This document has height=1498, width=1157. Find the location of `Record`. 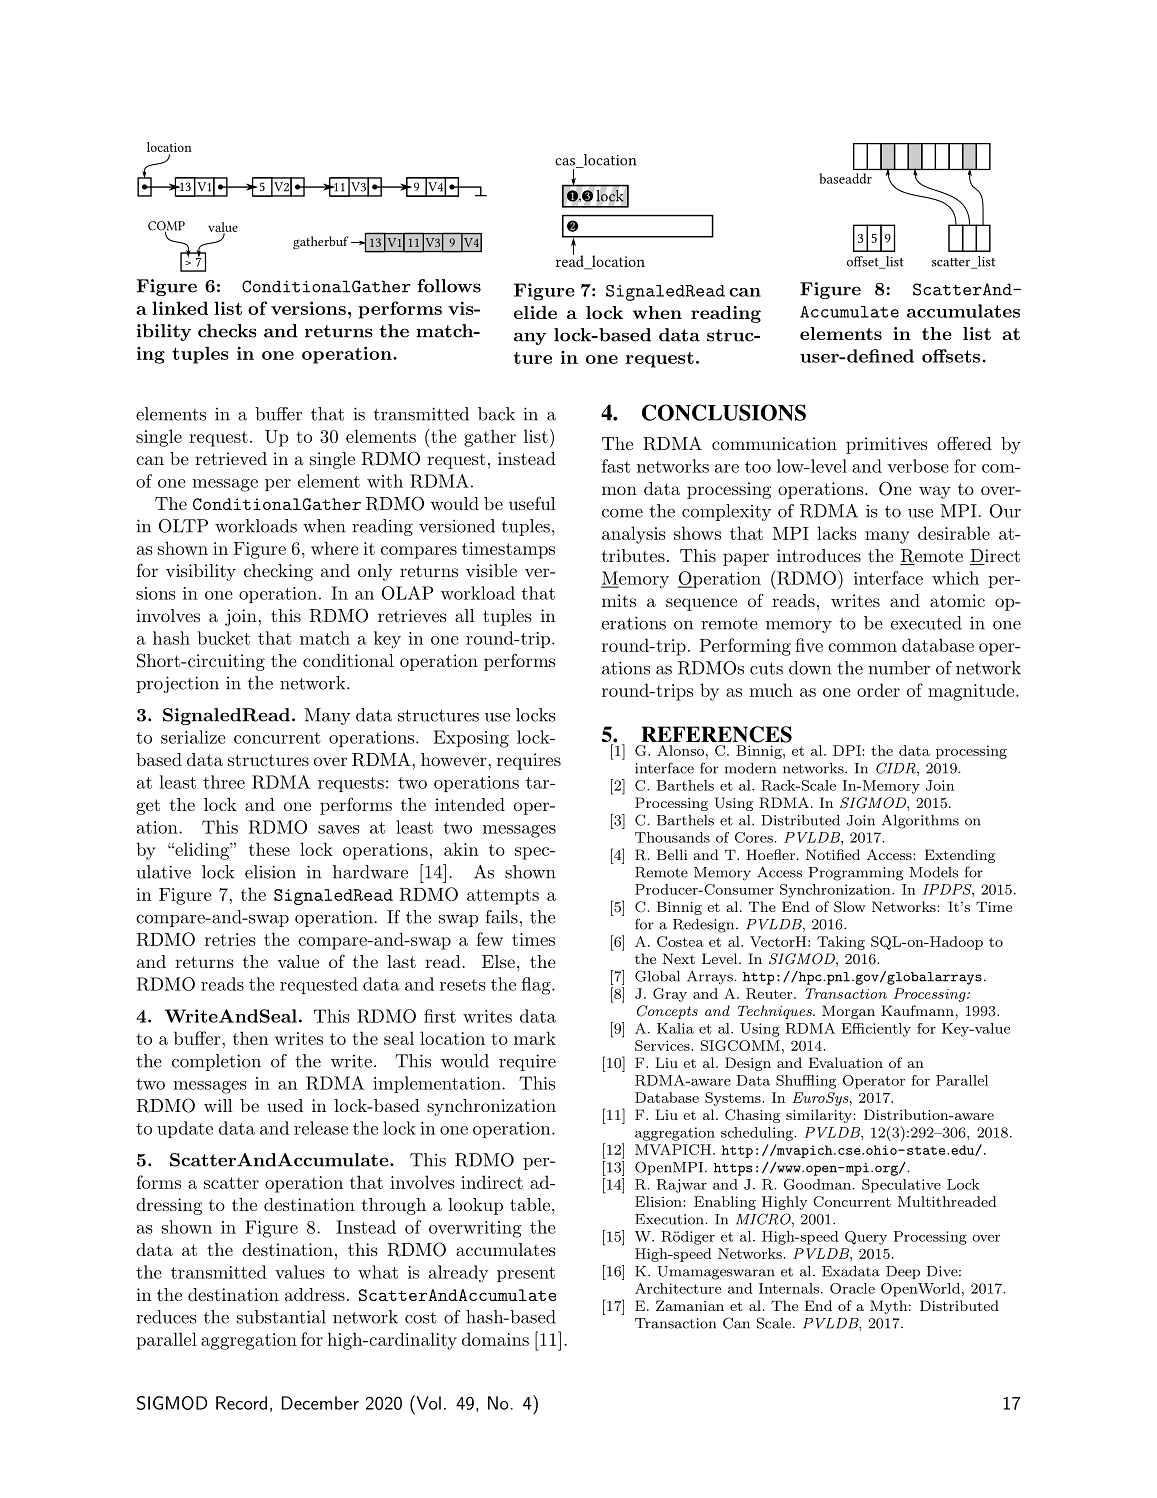

Record is located at coordinates (241, 1403).
